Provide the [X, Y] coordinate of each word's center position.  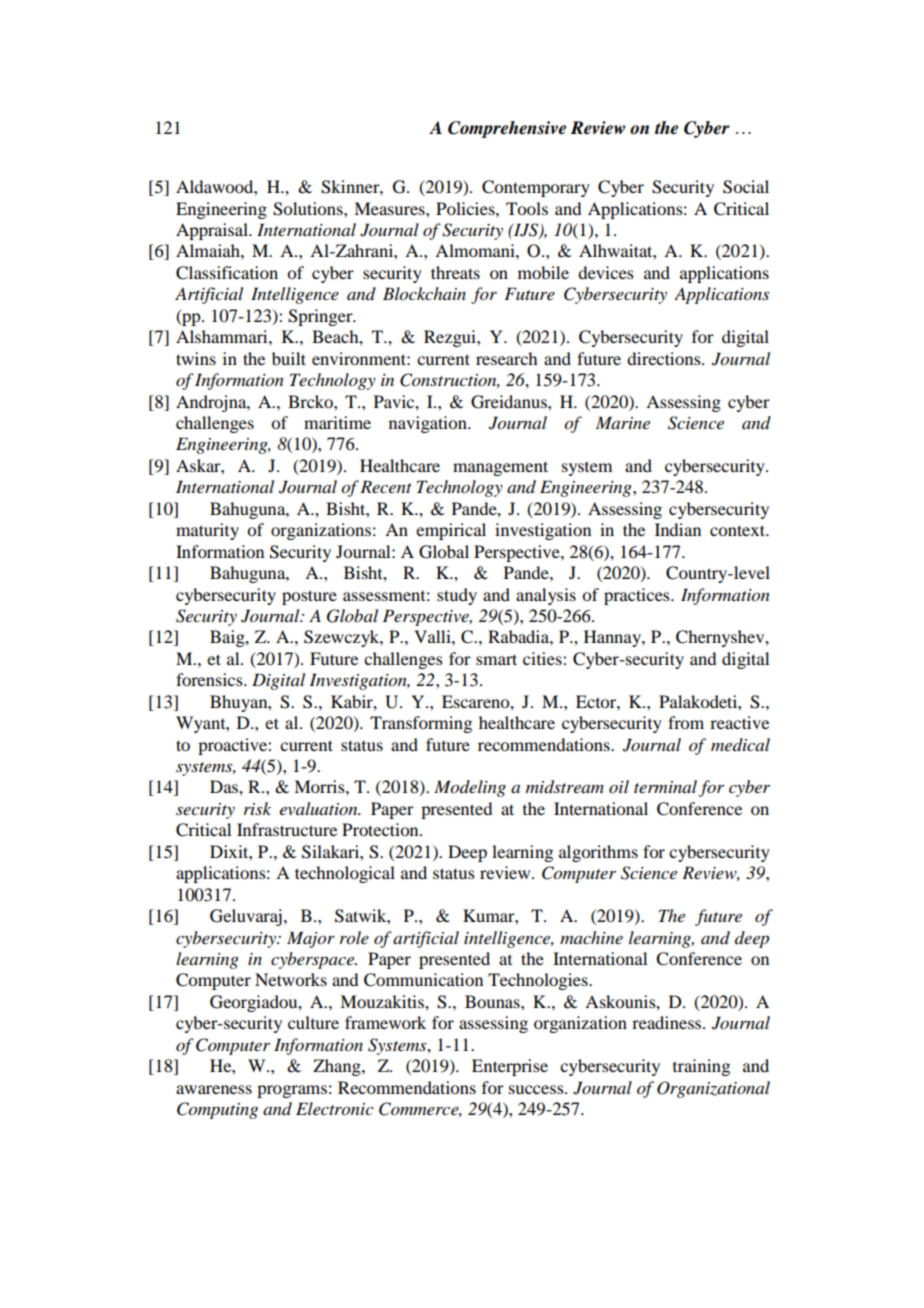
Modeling [470, 788]
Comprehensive [507, 129]
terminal [665, 786]
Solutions [309, 209]
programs [292, 1091]
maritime [337, 422]
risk [257, 808]
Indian [678, 529]
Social [746, 187]
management [500, 468]
